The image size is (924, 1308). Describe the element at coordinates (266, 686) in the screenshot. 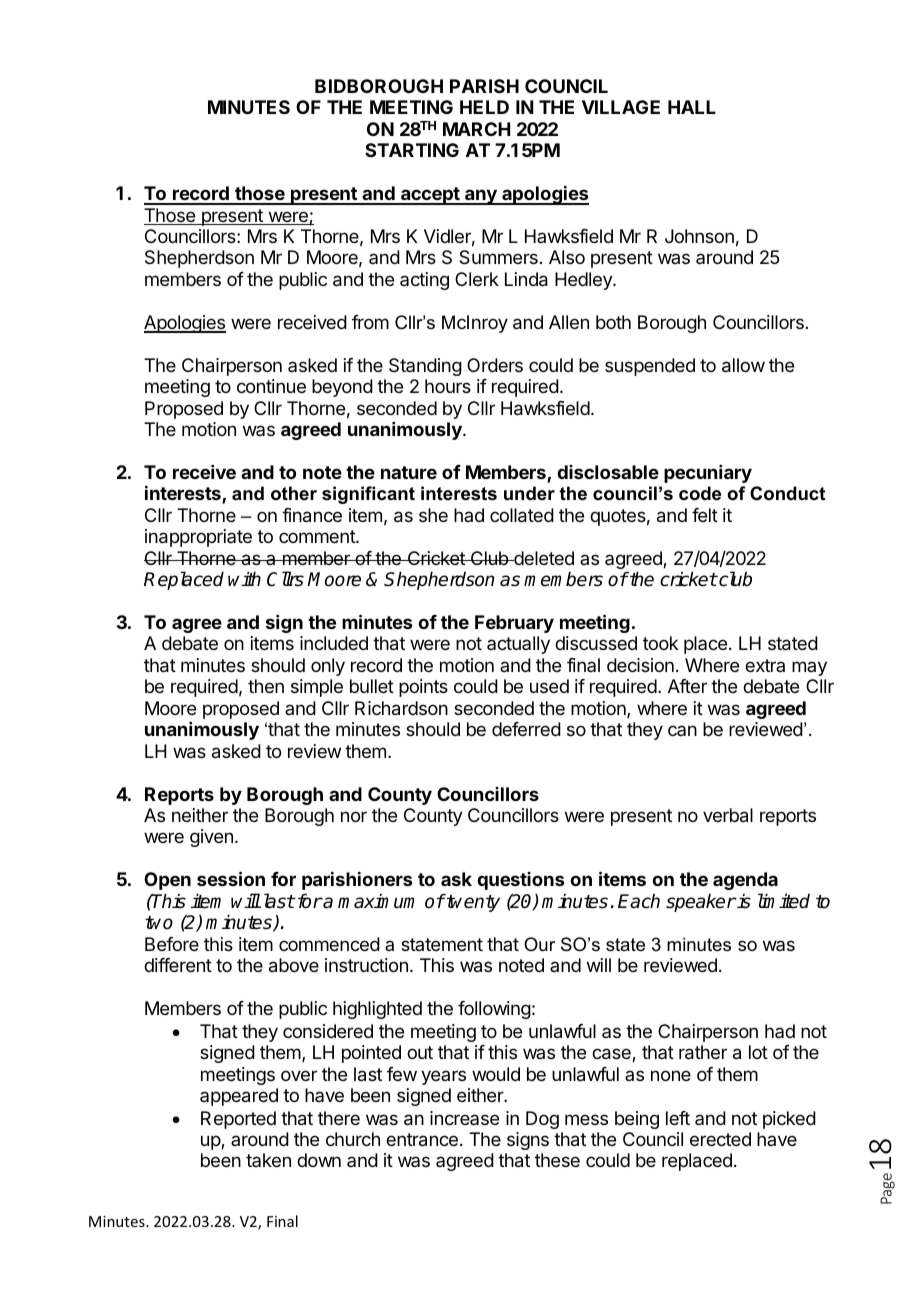

I see `then` at that location.
